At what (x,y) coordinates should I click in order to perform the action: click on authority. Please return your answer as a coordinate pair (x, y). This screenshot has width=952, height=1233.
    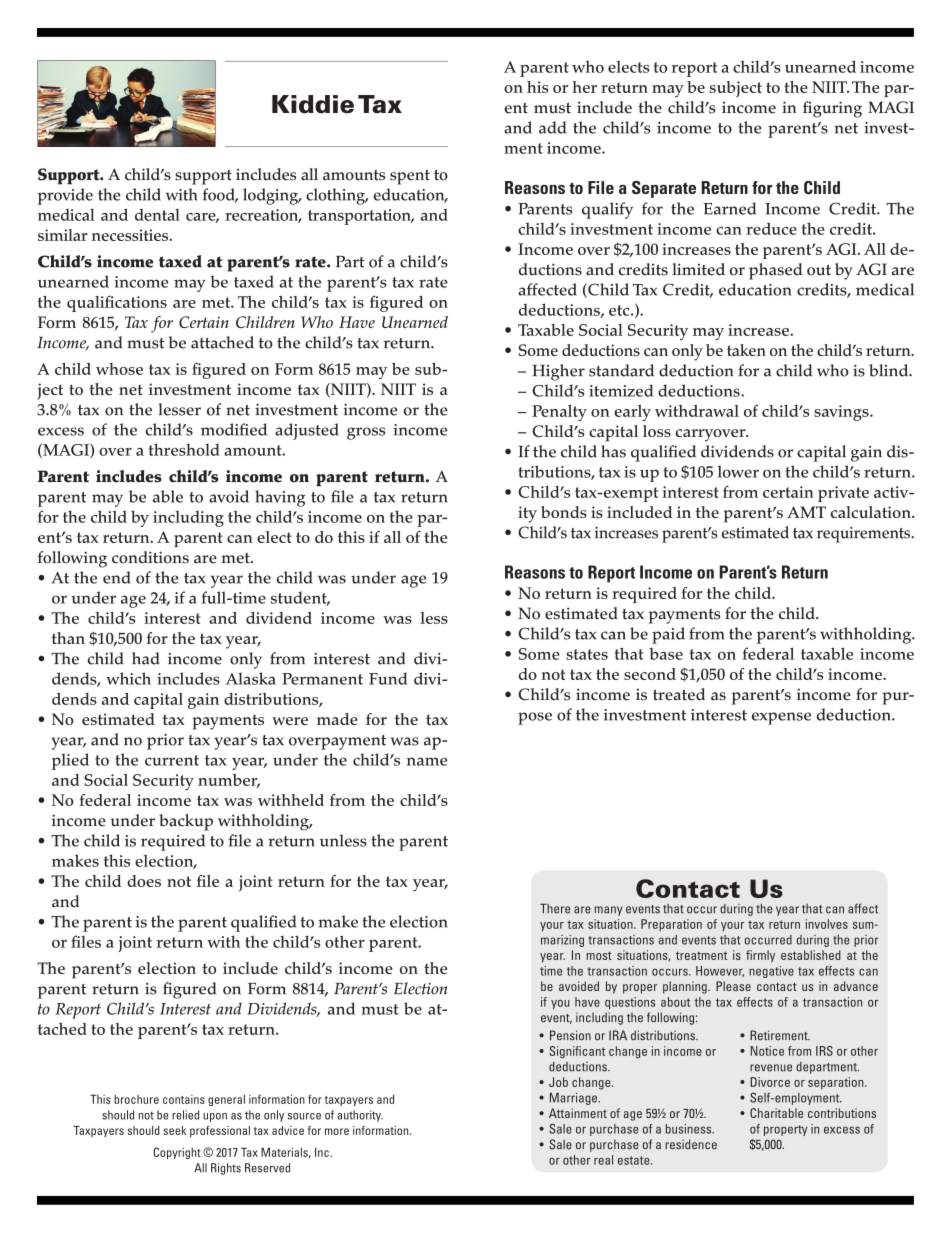
    Looking at the image, I should click on (360, 1116).
